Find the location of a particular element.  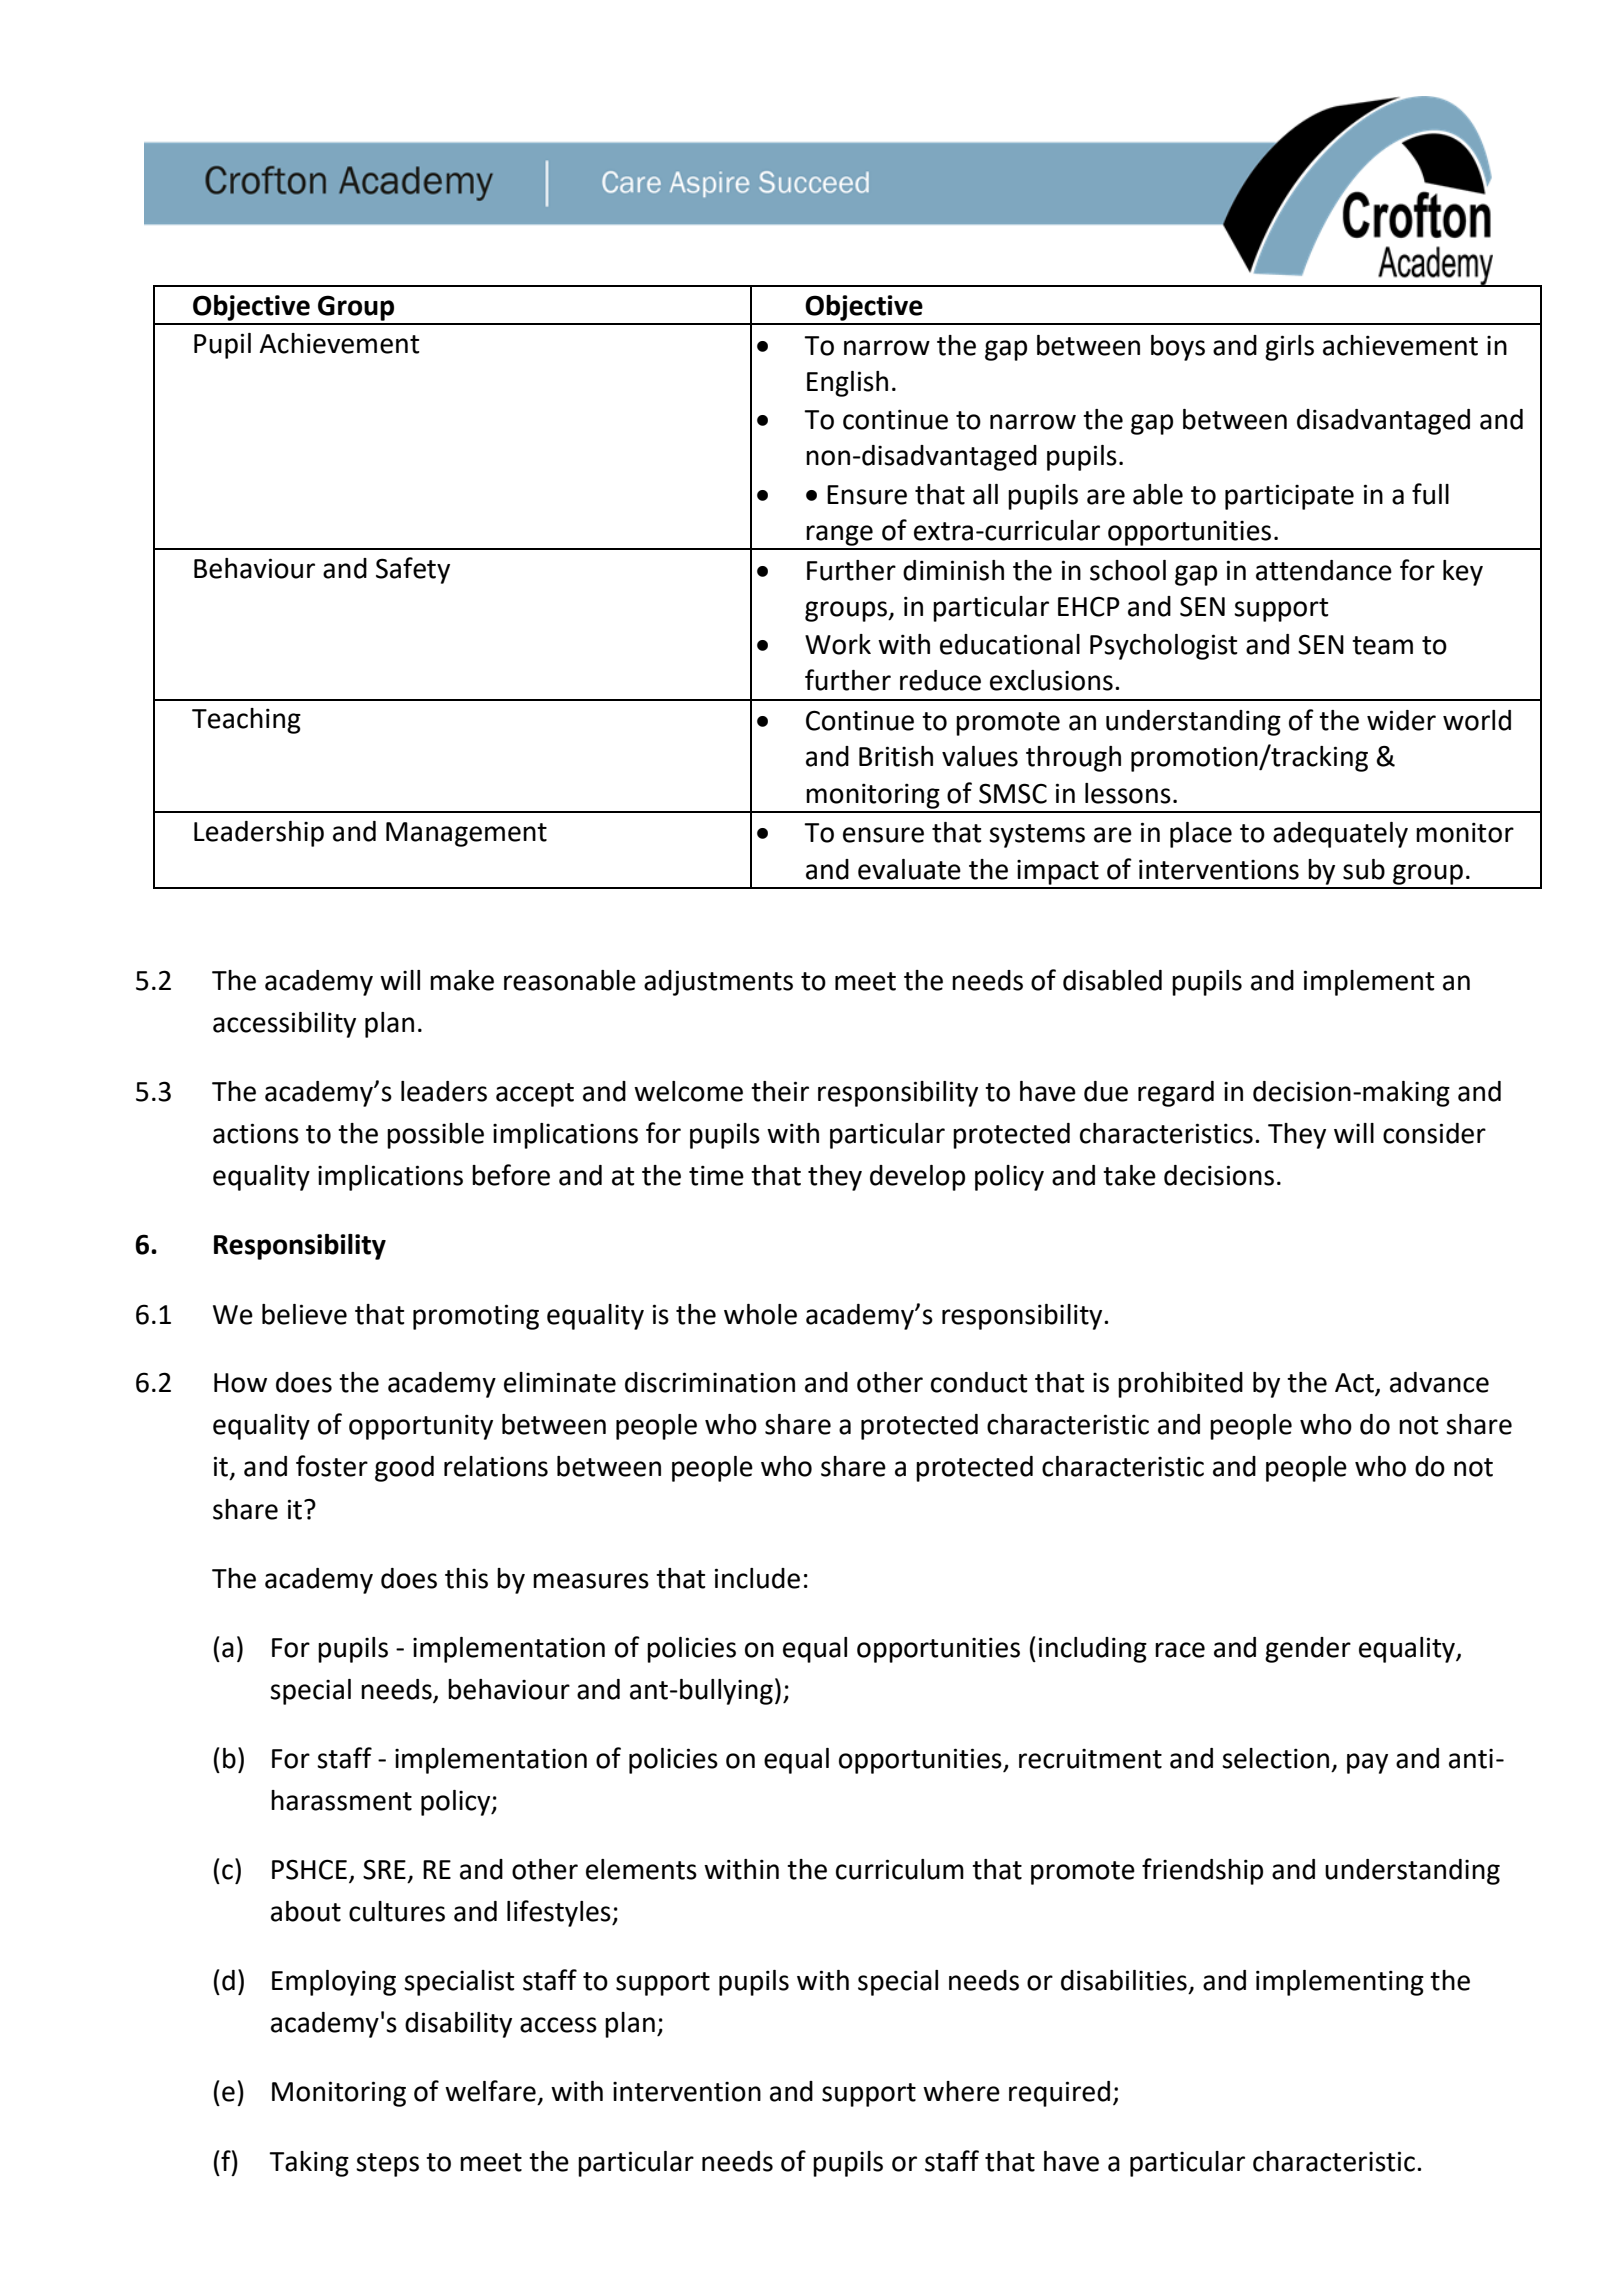

where is located at coordinates (961, 2091).
